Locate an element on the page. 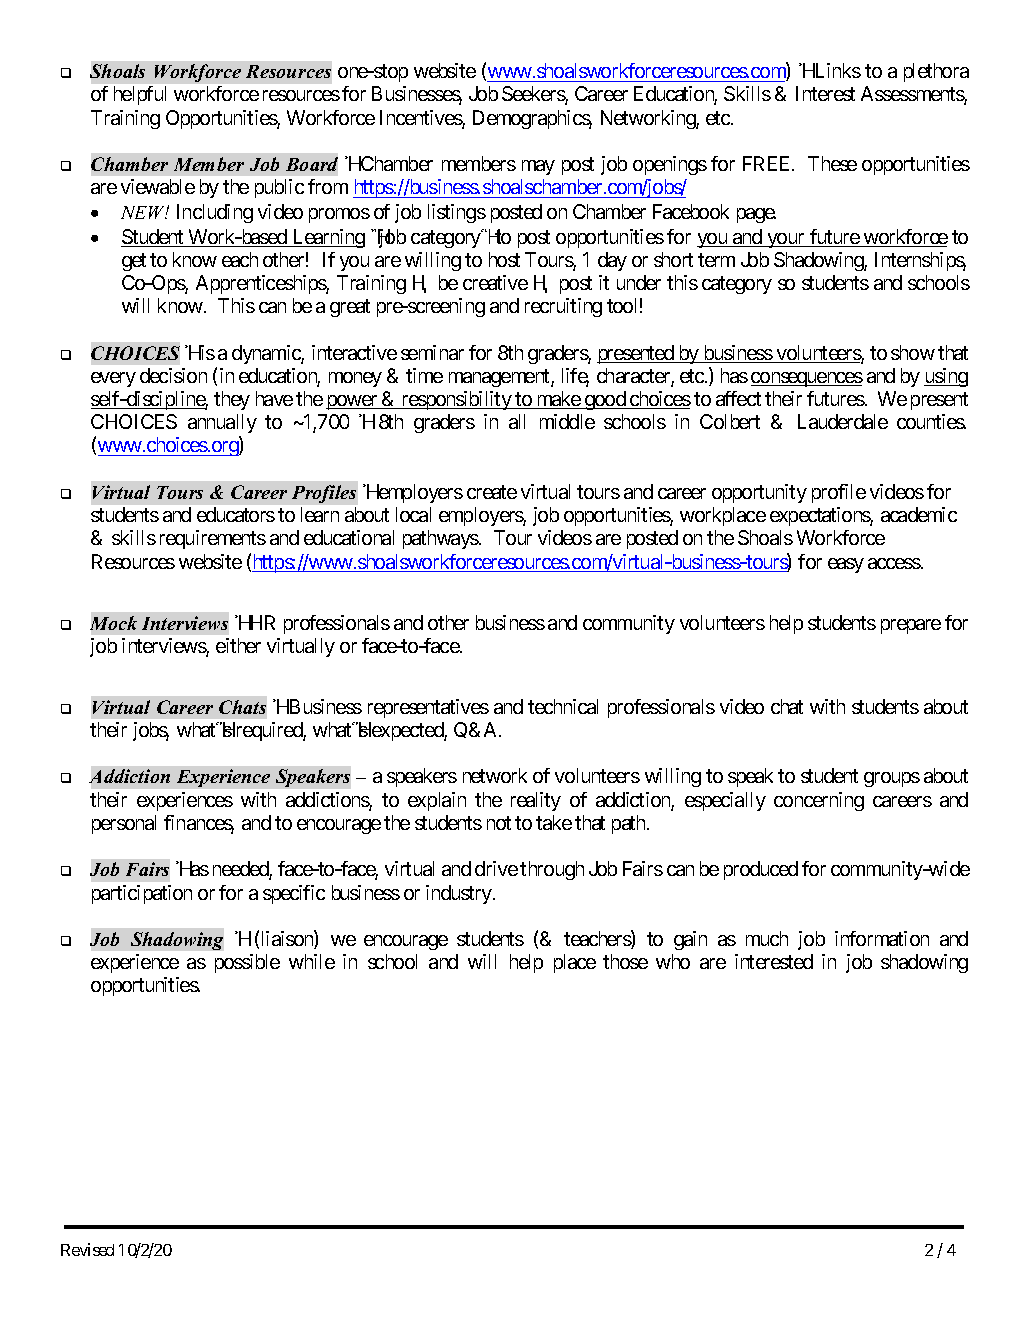 This page has width=1029, height=1332. Board is located at coordinates (312, 164).
